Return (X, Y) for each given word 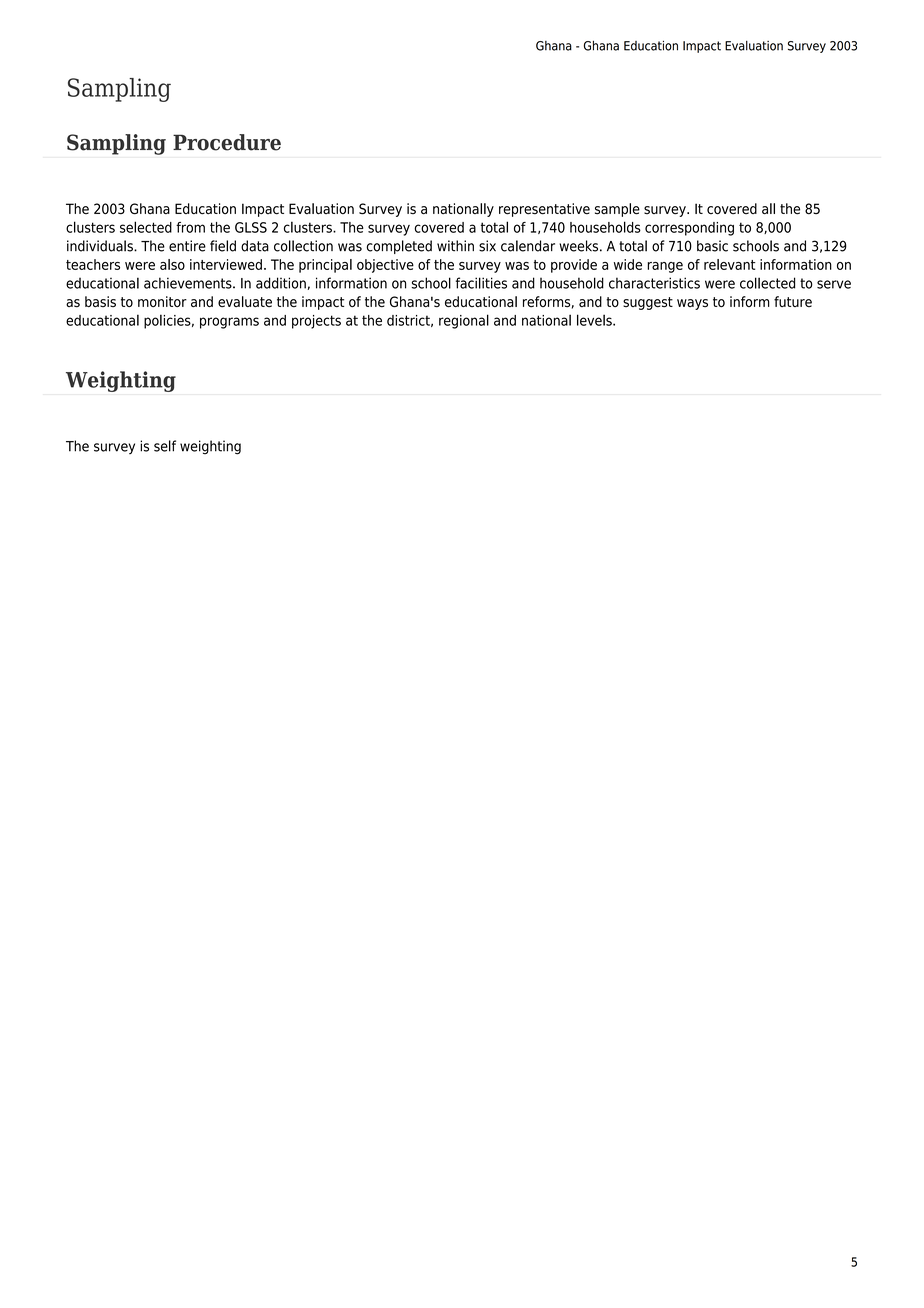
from (190, 227)
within (455, 246)
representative (544, 210)
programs (229, 323)
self (165, 446)
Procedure (227, 142)
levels (595, 320)
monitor (162, 301)
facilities (481, 283)
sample (617, 210)
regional (464, 321)
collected (767, 283)
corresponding (689, 229)
